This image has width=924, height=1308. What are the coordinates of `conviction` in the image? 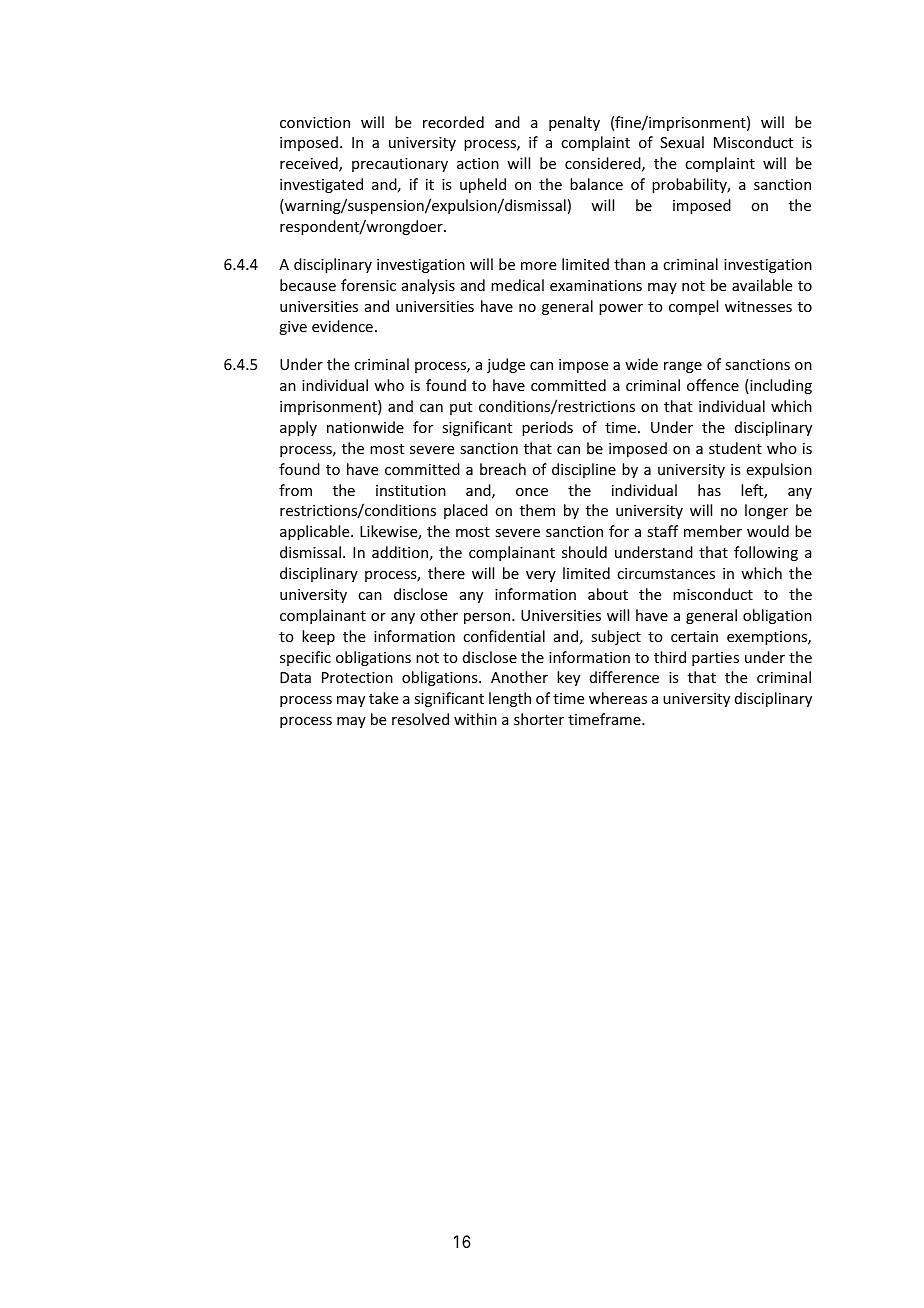 It's located at (315, 122).
